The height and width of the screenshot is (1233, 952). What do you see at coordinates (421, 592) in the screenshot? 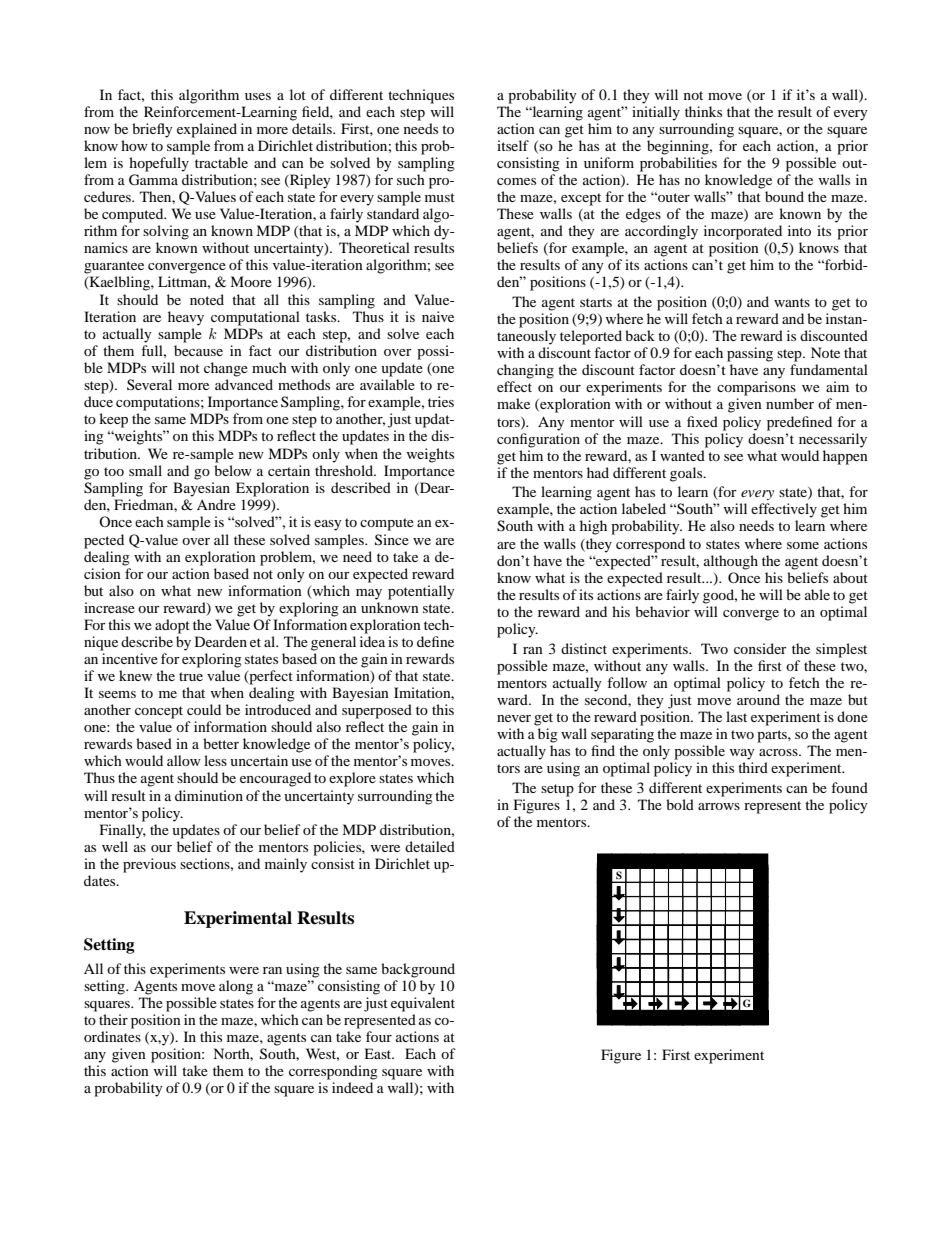
I see `potentially` at bounding box center [421, 592].
